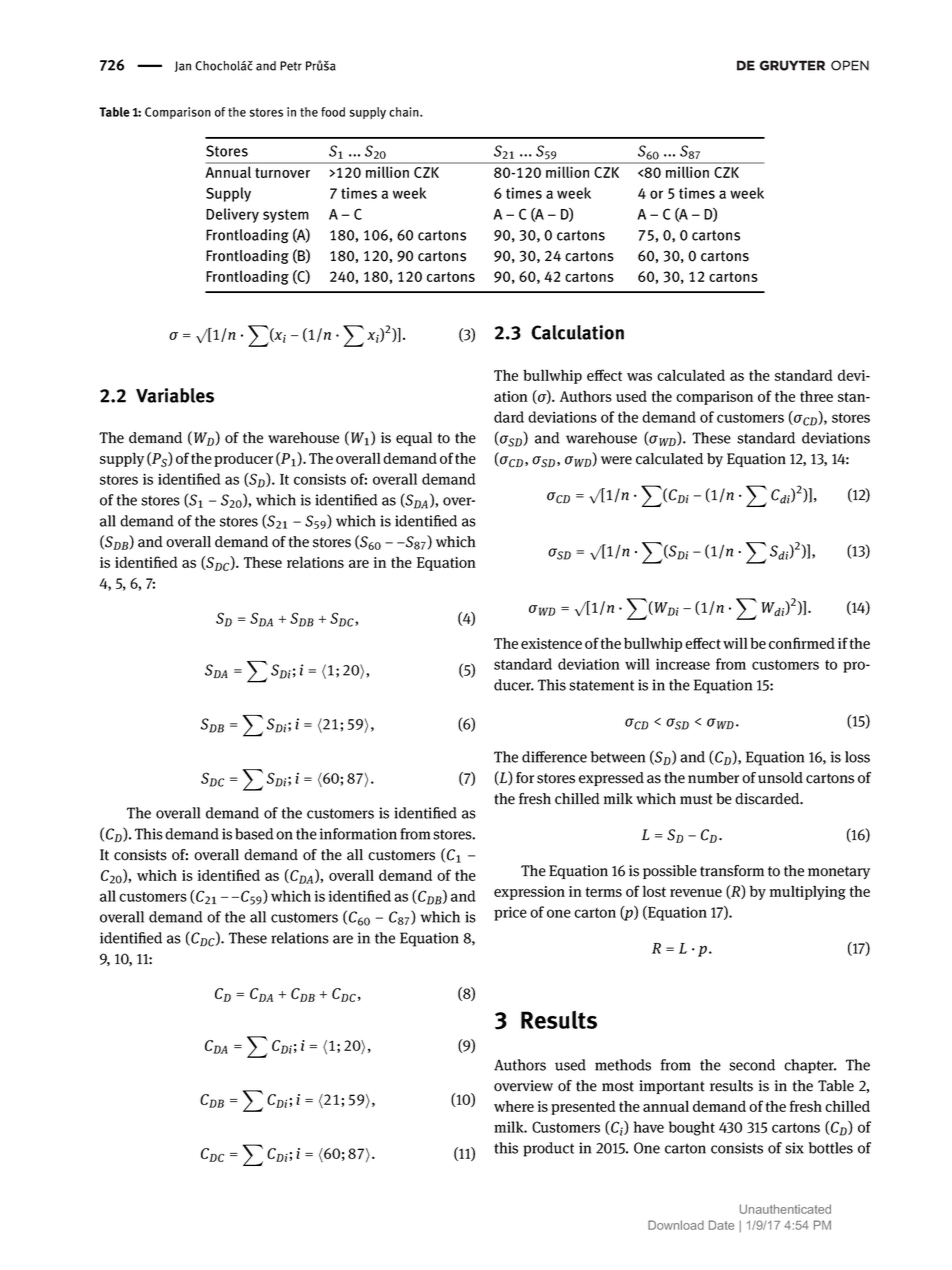 Image resolution: width=952 pixels, height=1270 pixels. Describe the element at coordinates (816, 396) in the screenshot. I see `three` at that location.
